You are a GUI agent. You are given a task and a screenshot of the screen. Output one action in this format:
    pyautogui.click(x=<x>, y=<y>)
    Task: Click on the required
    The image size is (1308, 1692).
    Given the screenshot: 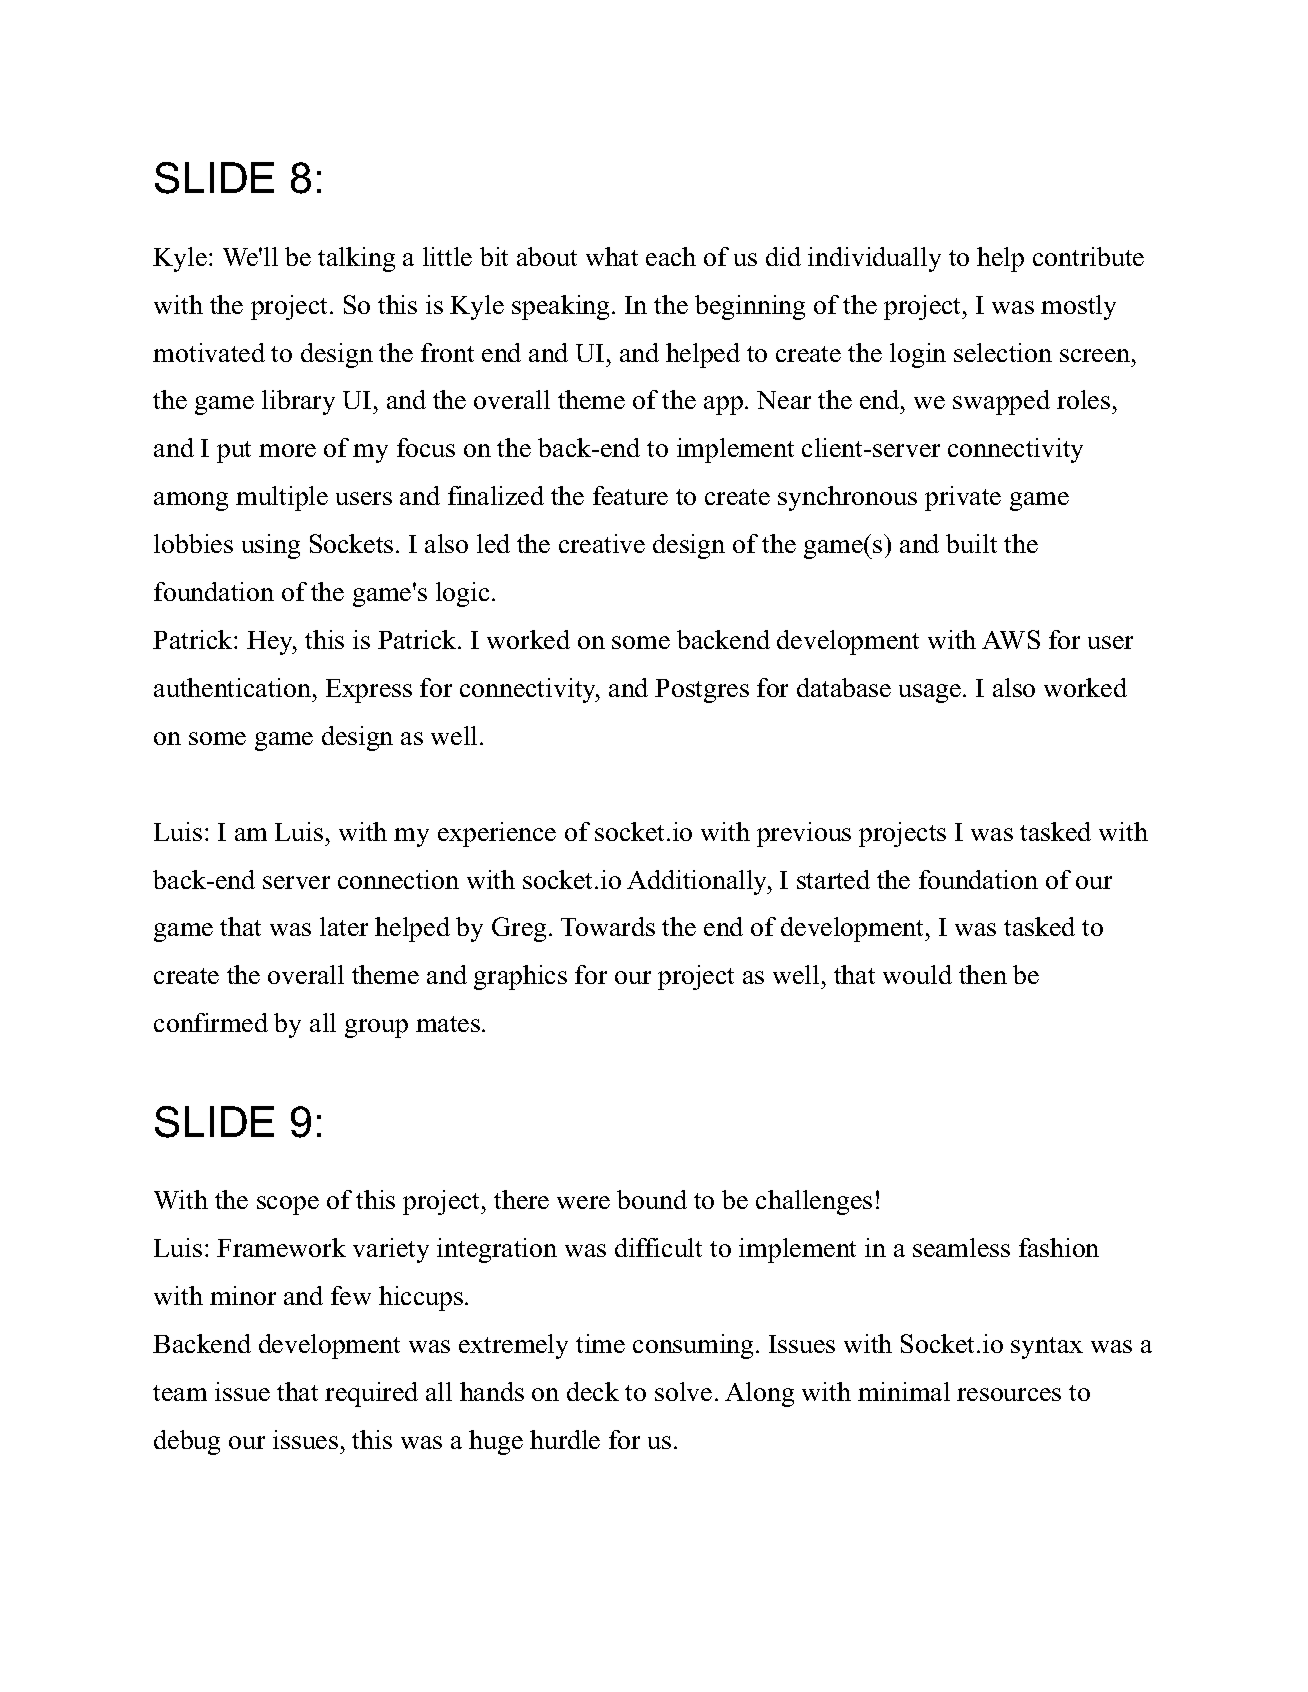 What is the action you would take?
    pyautogui.click(x=371, y=1394)
